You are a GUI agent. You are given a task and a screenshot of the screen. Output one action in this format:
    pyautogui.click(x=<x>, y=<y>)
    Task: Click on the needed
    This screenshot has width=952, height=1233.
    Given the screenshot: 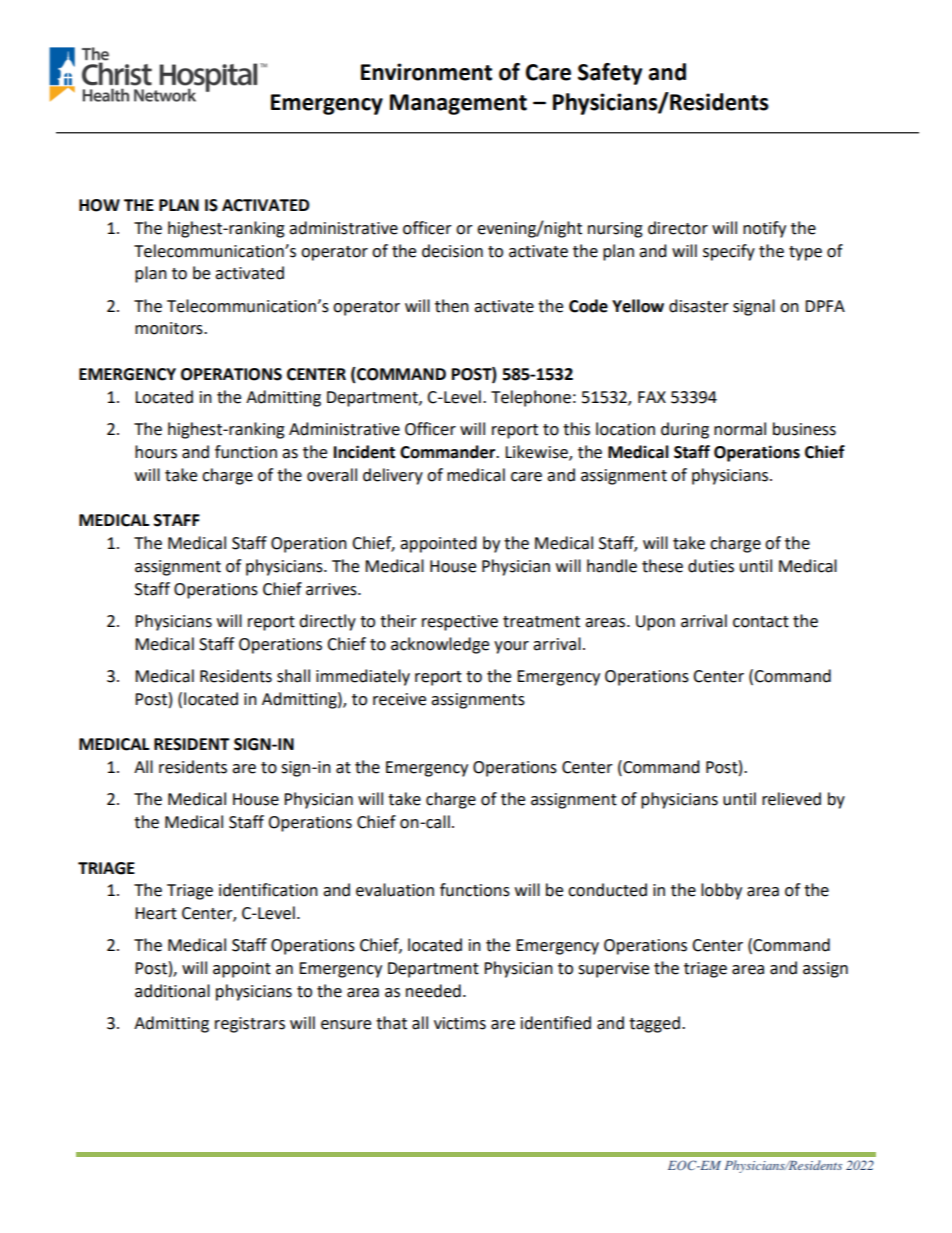 What is the action you would take?
    pyautogui.click(x=433, y=991)
